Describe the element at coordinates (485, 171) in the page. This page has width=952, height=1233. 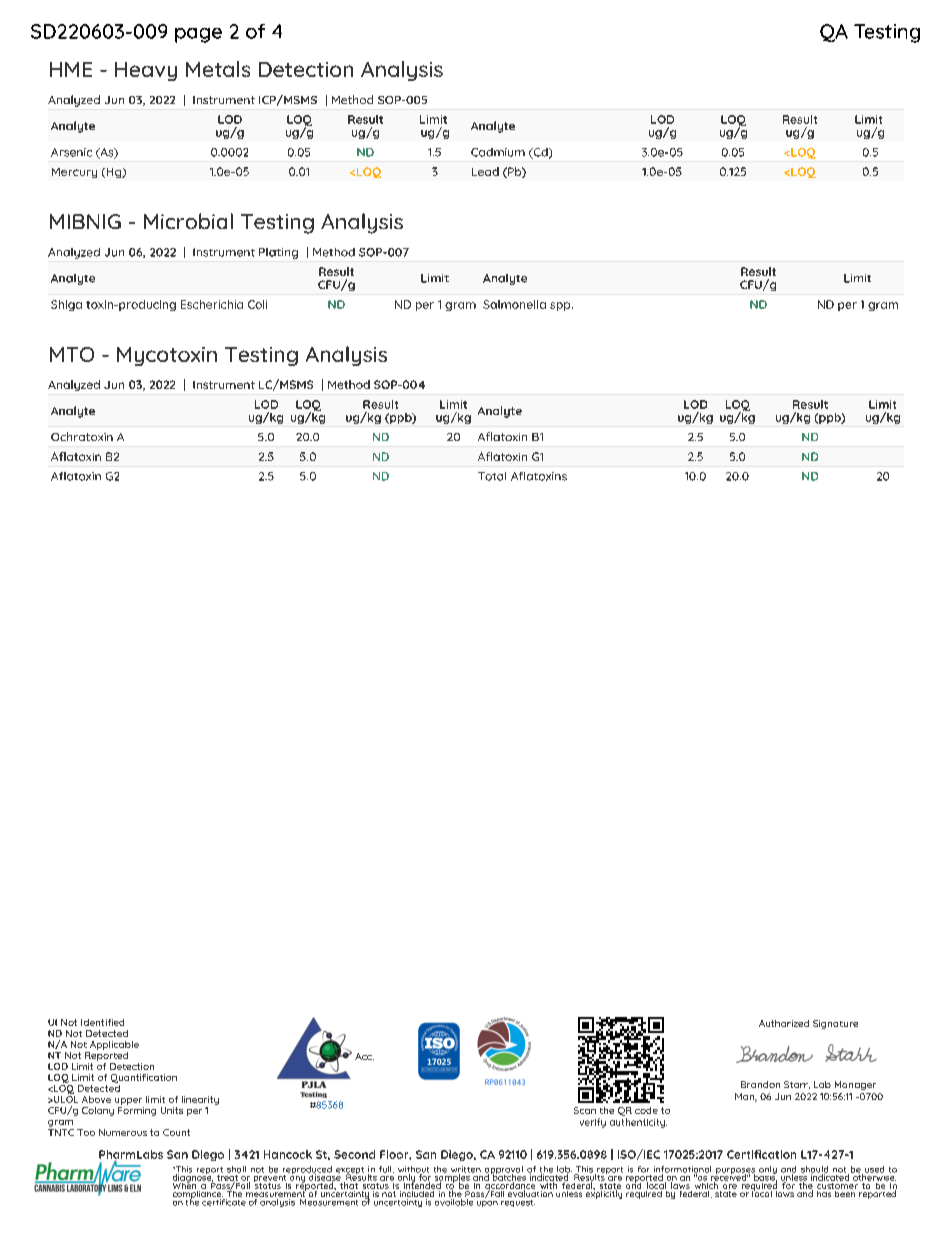
I see `Lead` at that location.
